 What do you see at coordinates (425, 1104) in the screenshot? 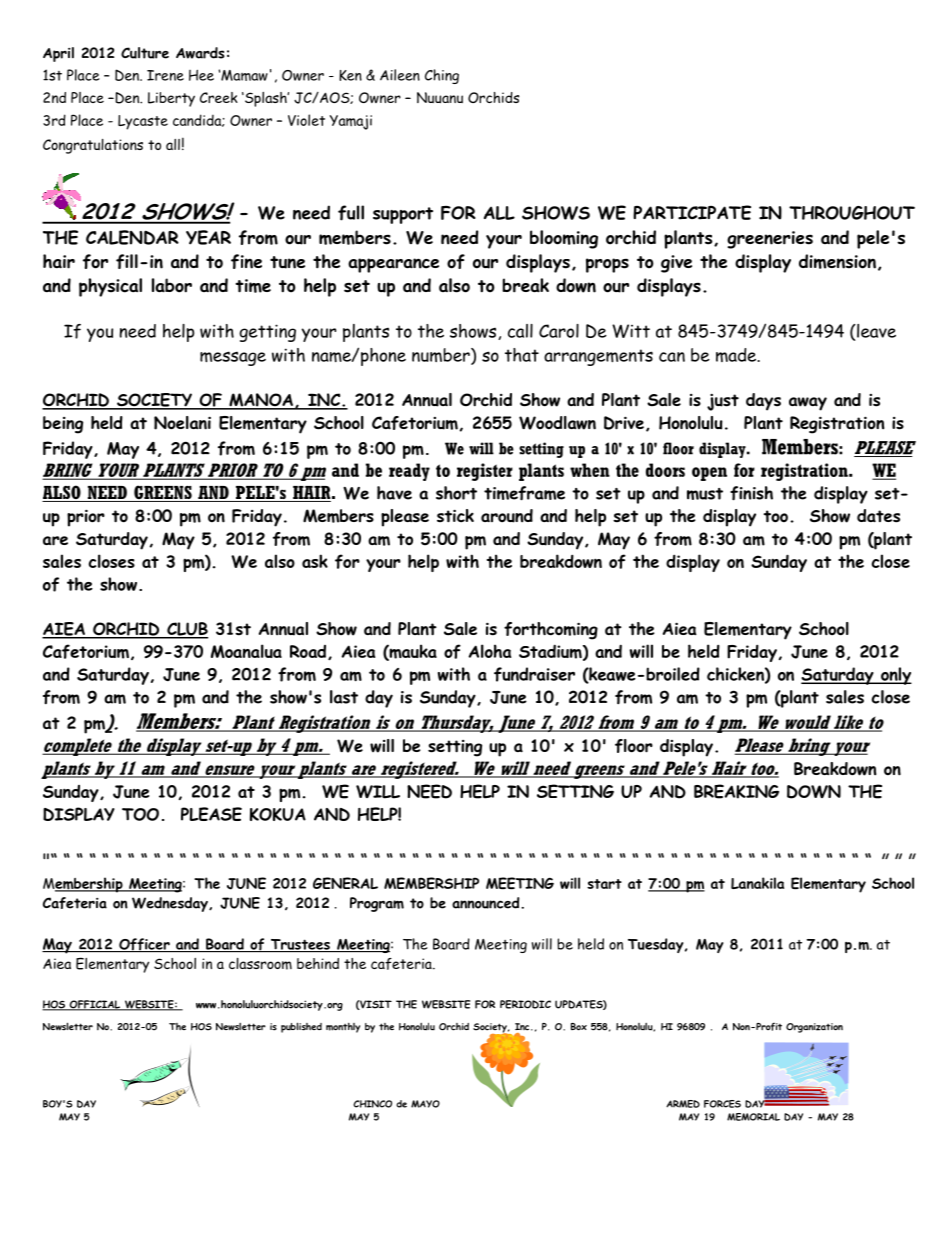
I see `MAYO` at bounding box center [425, 1104].
